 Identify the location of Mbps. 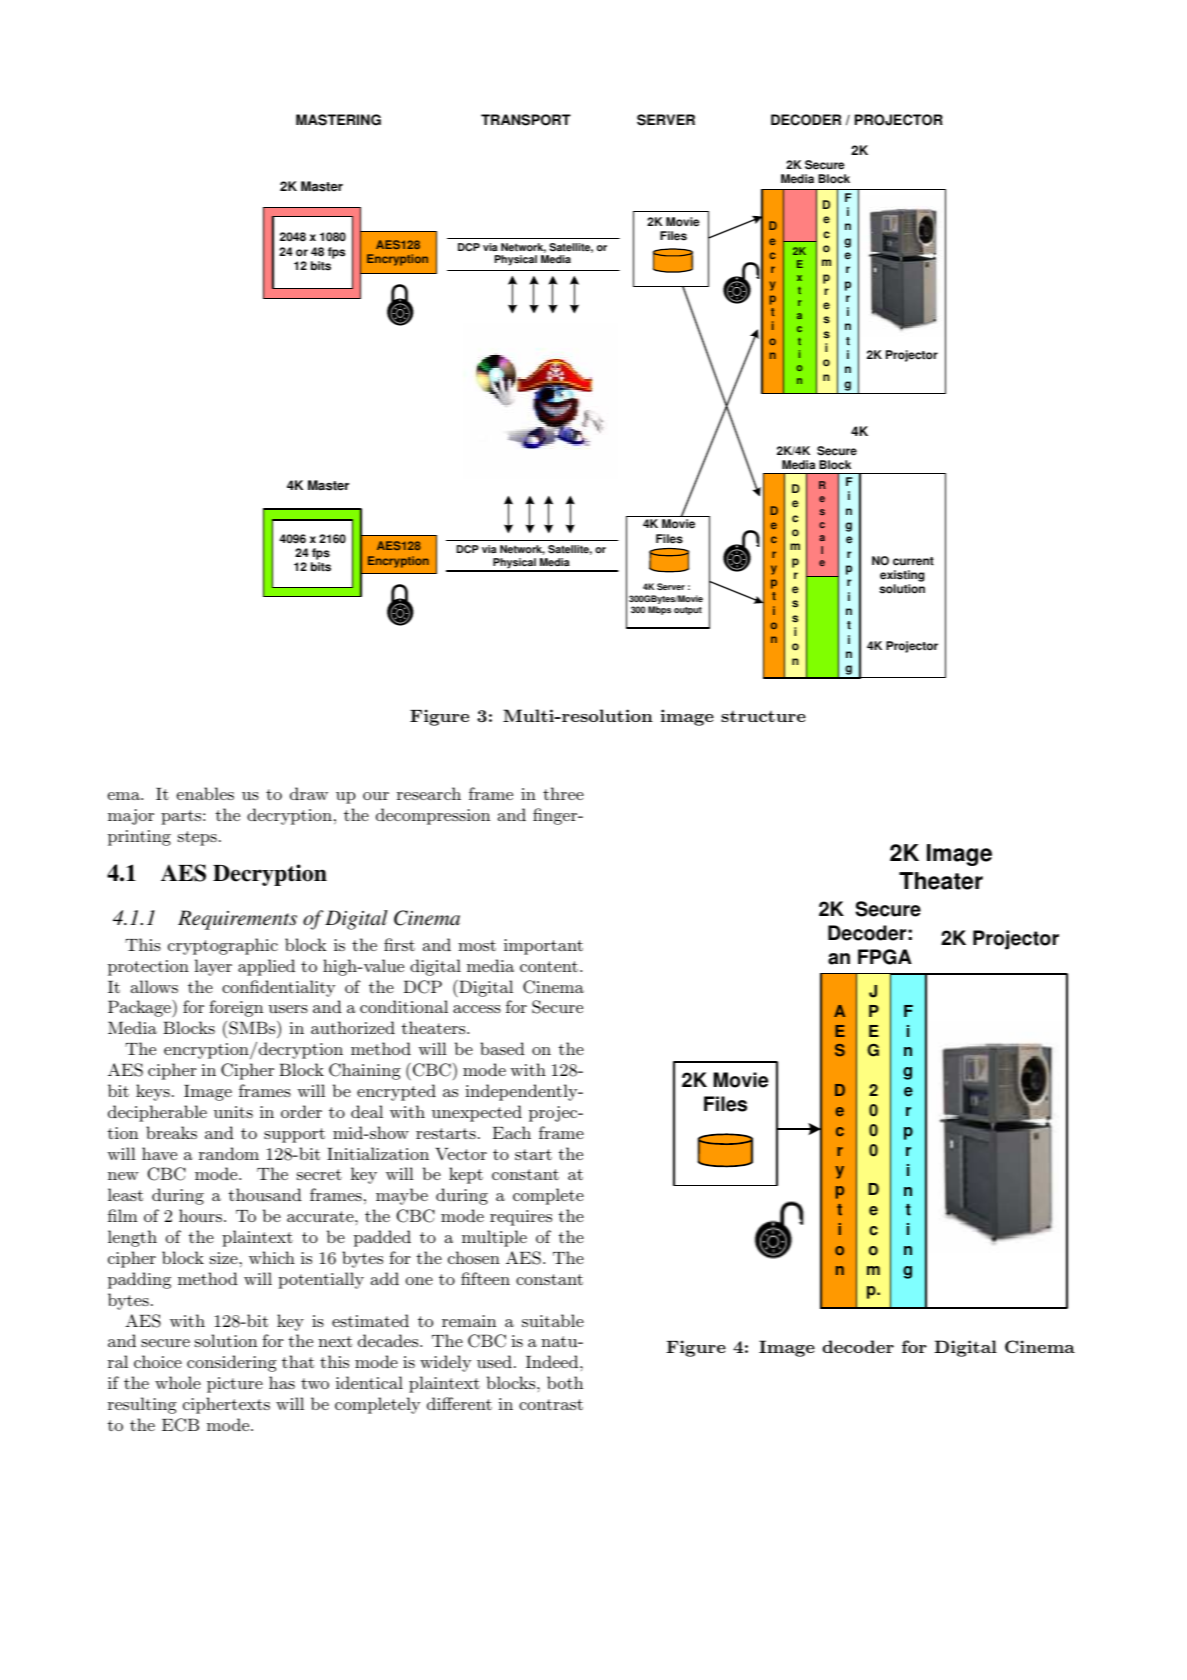
(659, 610).
